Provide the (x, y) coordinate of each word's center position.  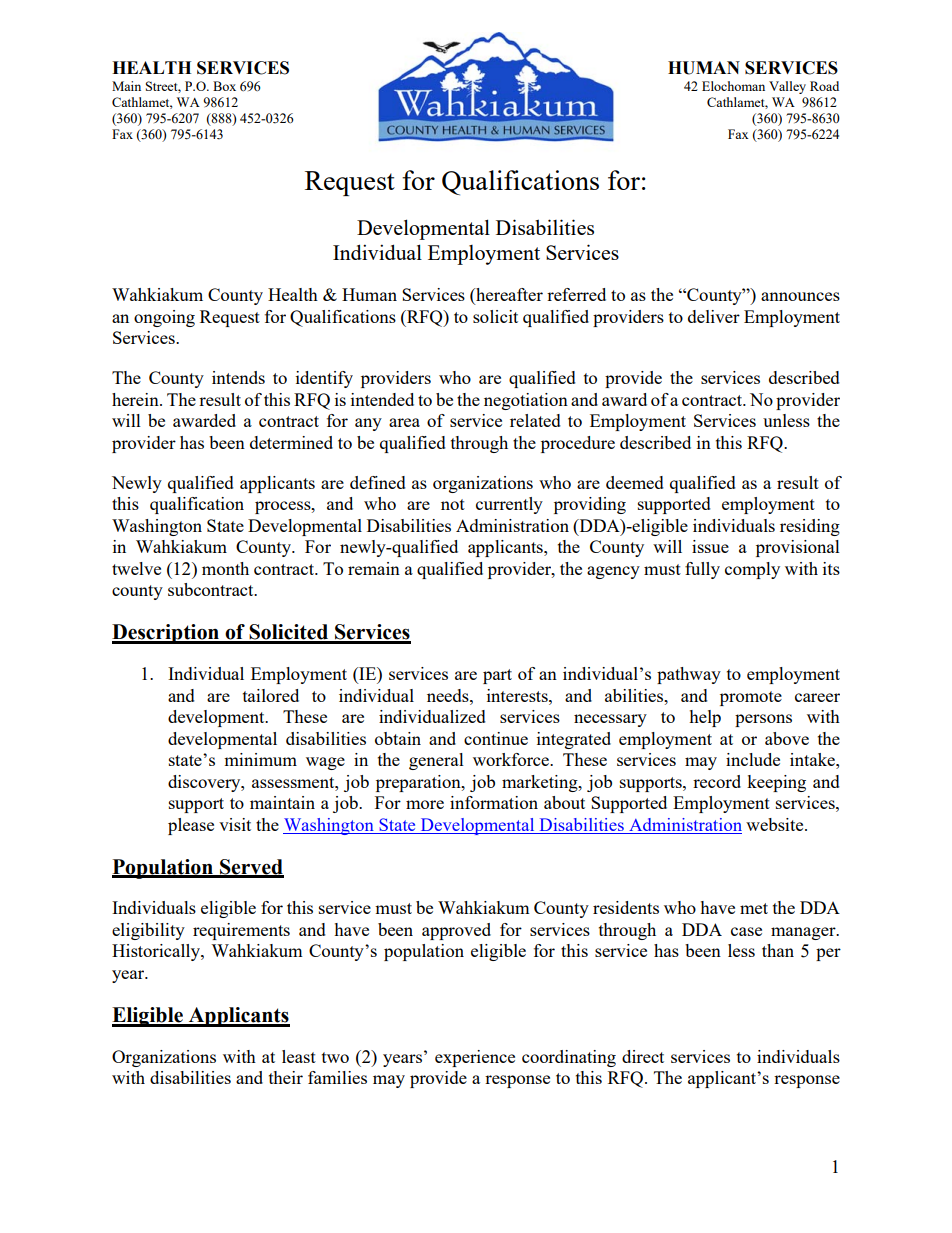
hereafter (508, 296)
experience (475, 1058)
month (225, 568)
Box (224, 86)
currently (509, 505)
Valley (787, 87)
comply (752, 570)
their (286, 1077)
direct (643, 1056)
